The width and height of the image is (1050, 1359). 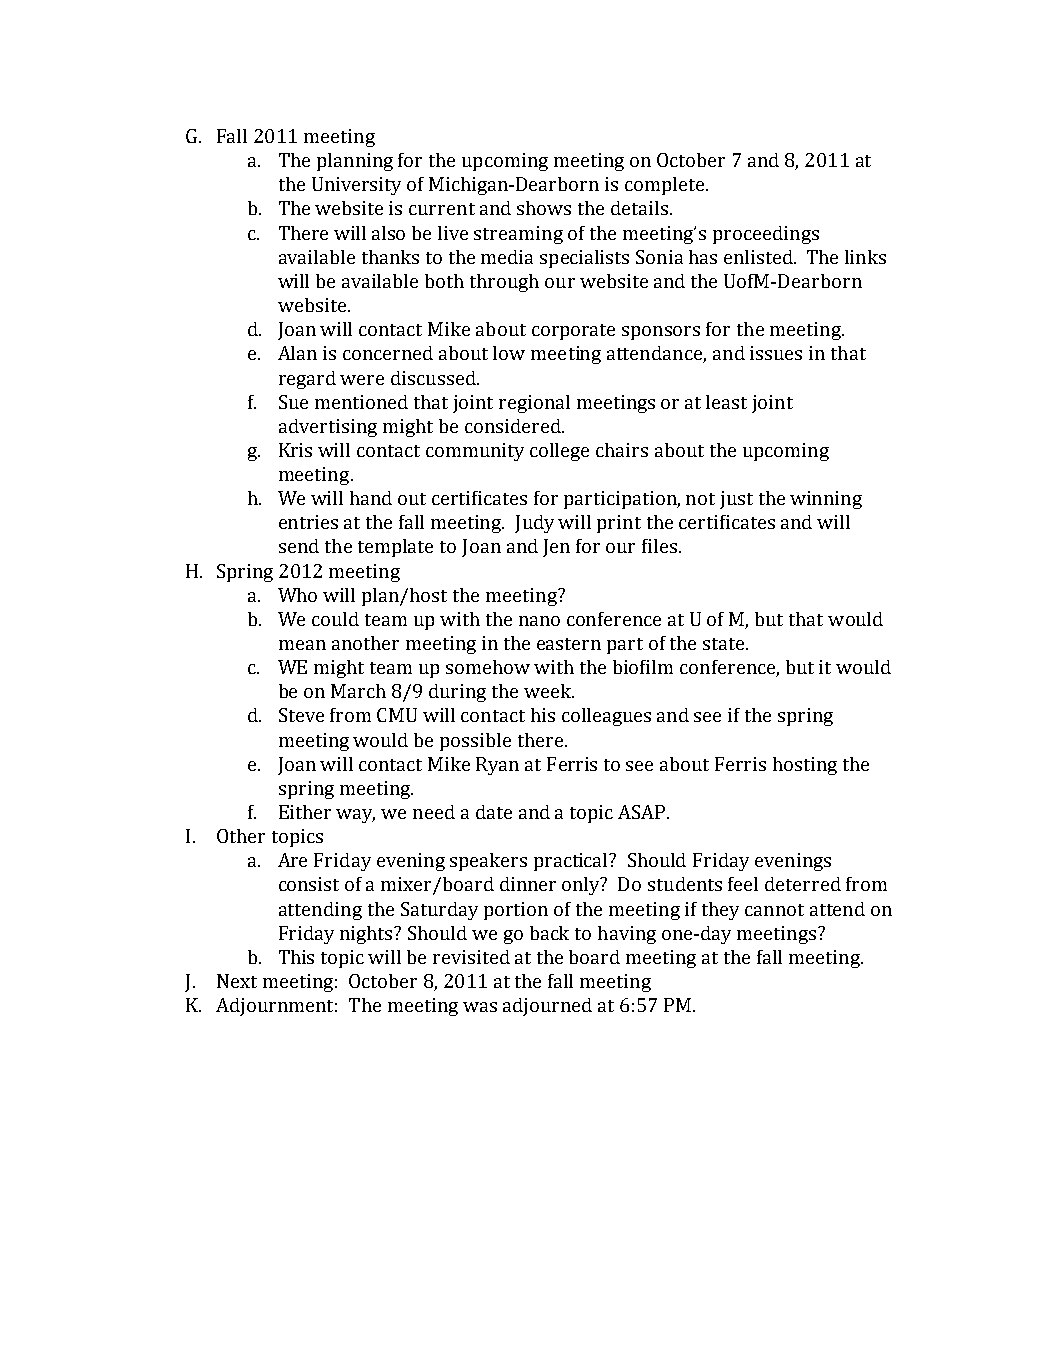 I want to click on This, so click(x=296, y=957).
